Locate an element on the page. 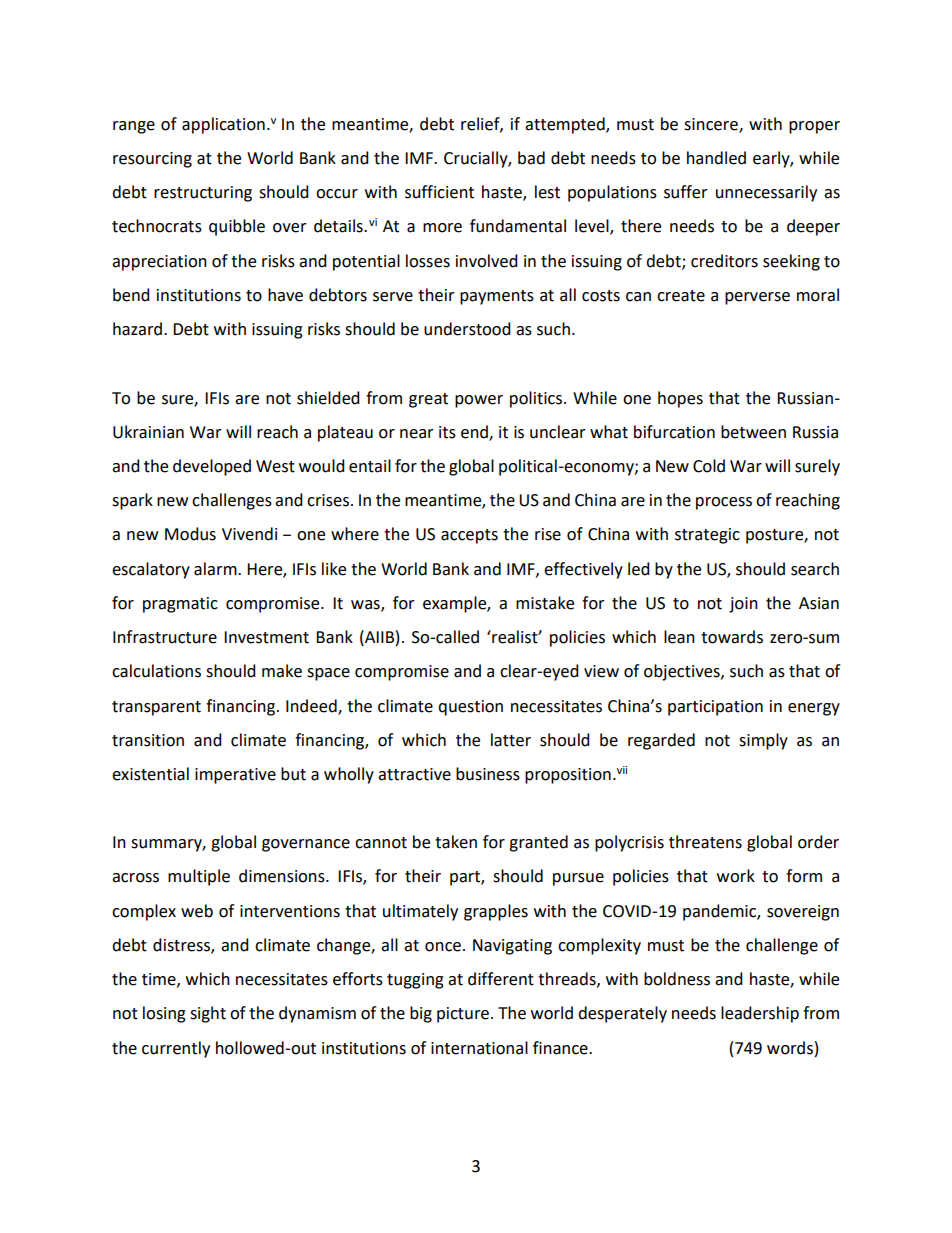  leadership is located at coordinates (760, 1014).
